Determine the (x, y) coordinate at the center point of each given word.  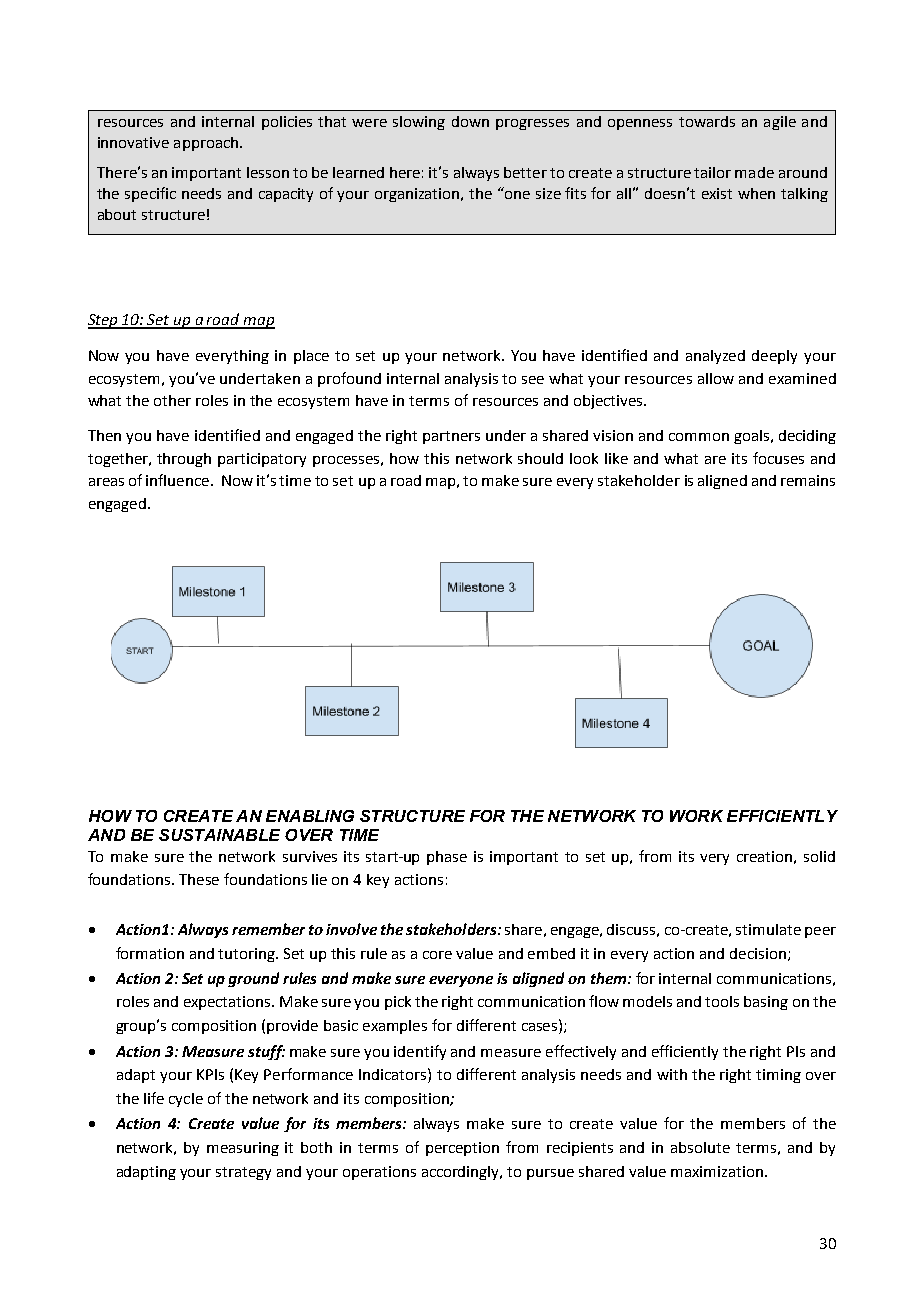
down (470, 121)
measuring (243, 1149)
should (540, 458)
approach (206, 144)
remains (808, 480)
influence (179, 480)
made (754, 172)
